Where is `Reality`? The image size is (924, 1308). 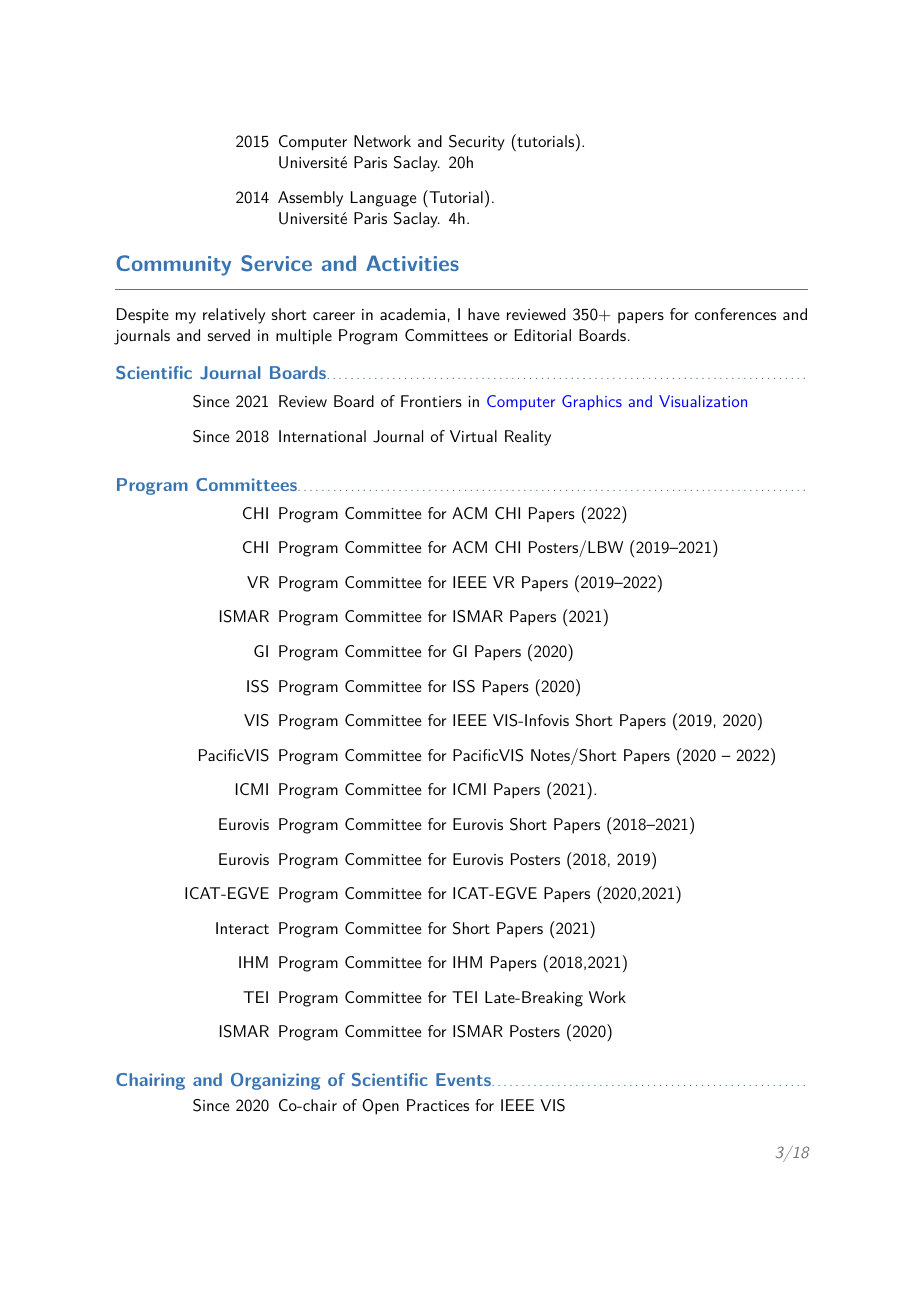 Reality is located at coordinates (528, 438).
